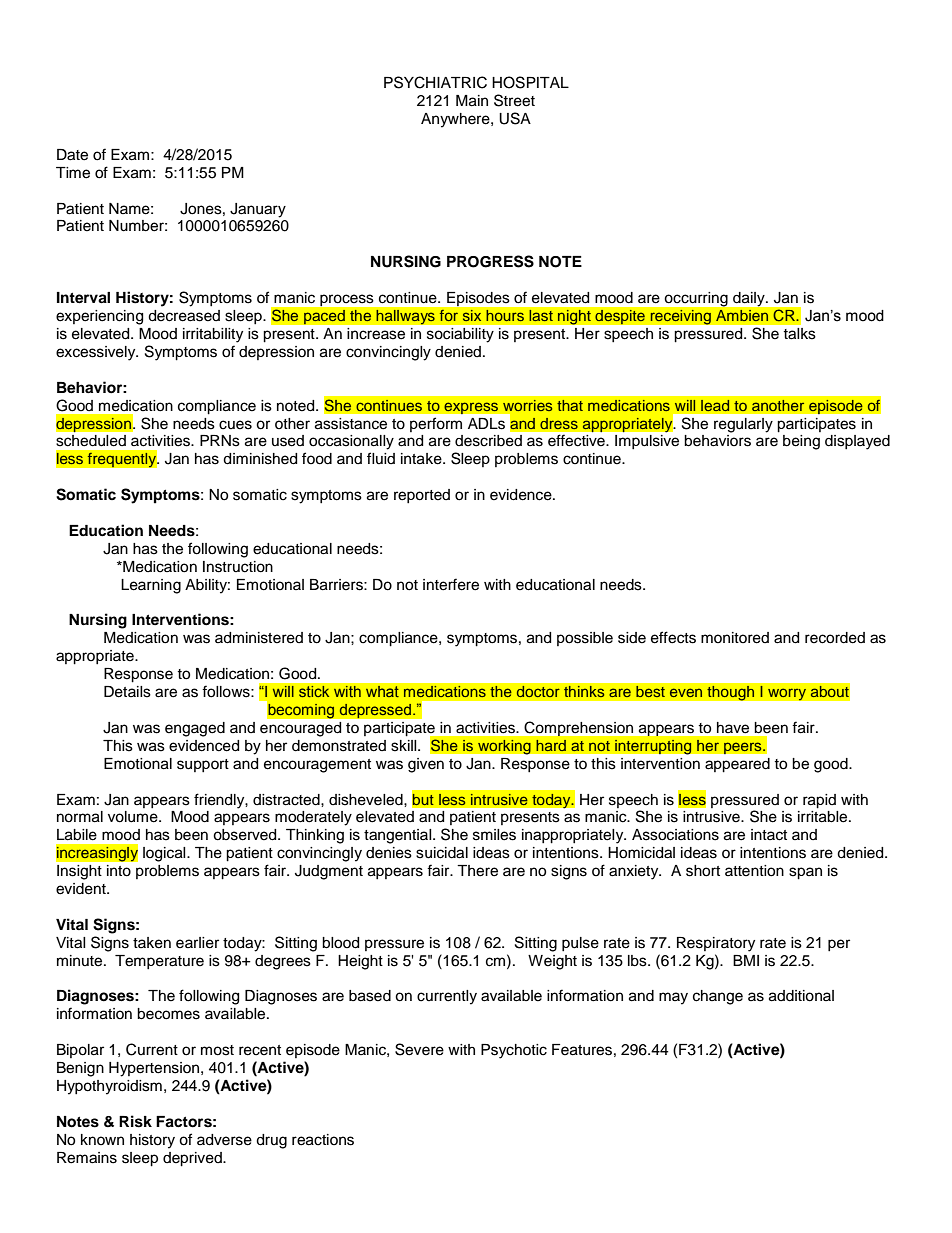 This page has height=1233, width=952. What do you see at coordinates (746, 960) in the page?
I see `BMI` at bounding box center [746, 960].
